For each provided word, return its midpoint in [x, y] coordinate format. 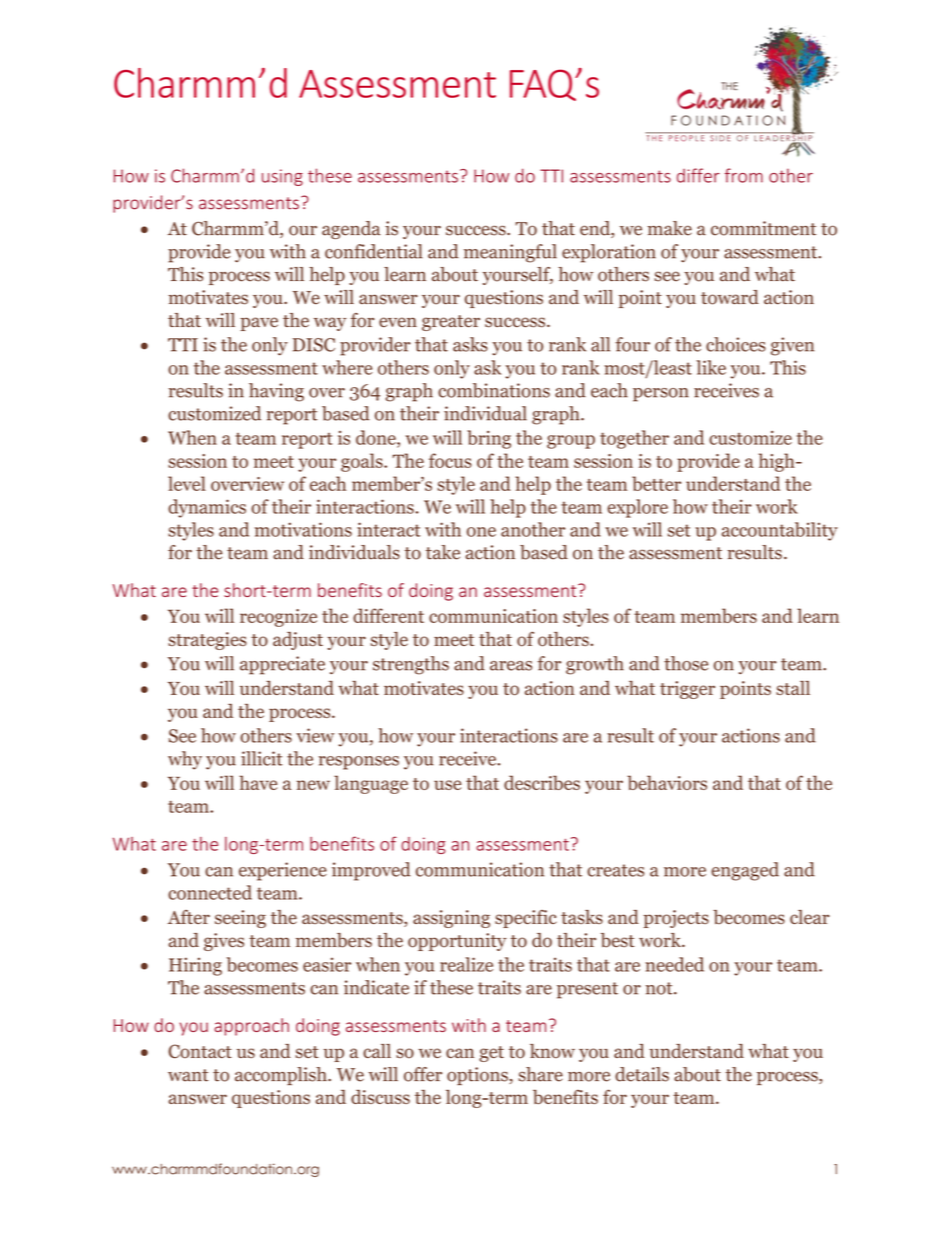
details [642, 1074]
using [282, 177]
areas [511, 666]
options [478, 1076]
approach [251, 1027]
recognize [278, 618]
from [744, 175]
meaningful [510, 253]
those [686, 663]
